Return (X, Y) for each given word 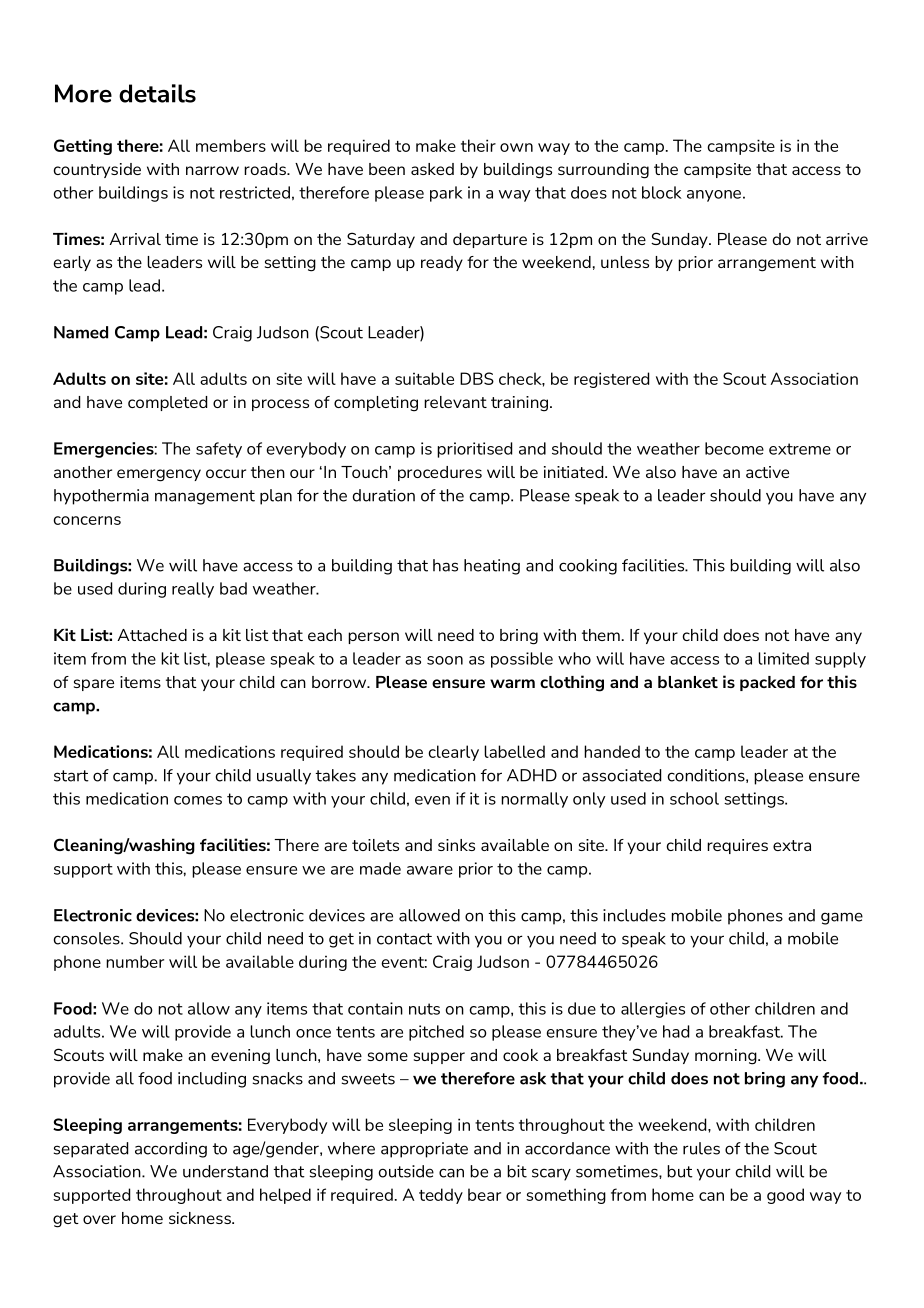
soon (445, 660)
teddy (441, 1196)
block (662, 192)
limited (783, 658)
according (171, 1150)
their (478, 145)
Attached (152, 635)
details (157, 93)
